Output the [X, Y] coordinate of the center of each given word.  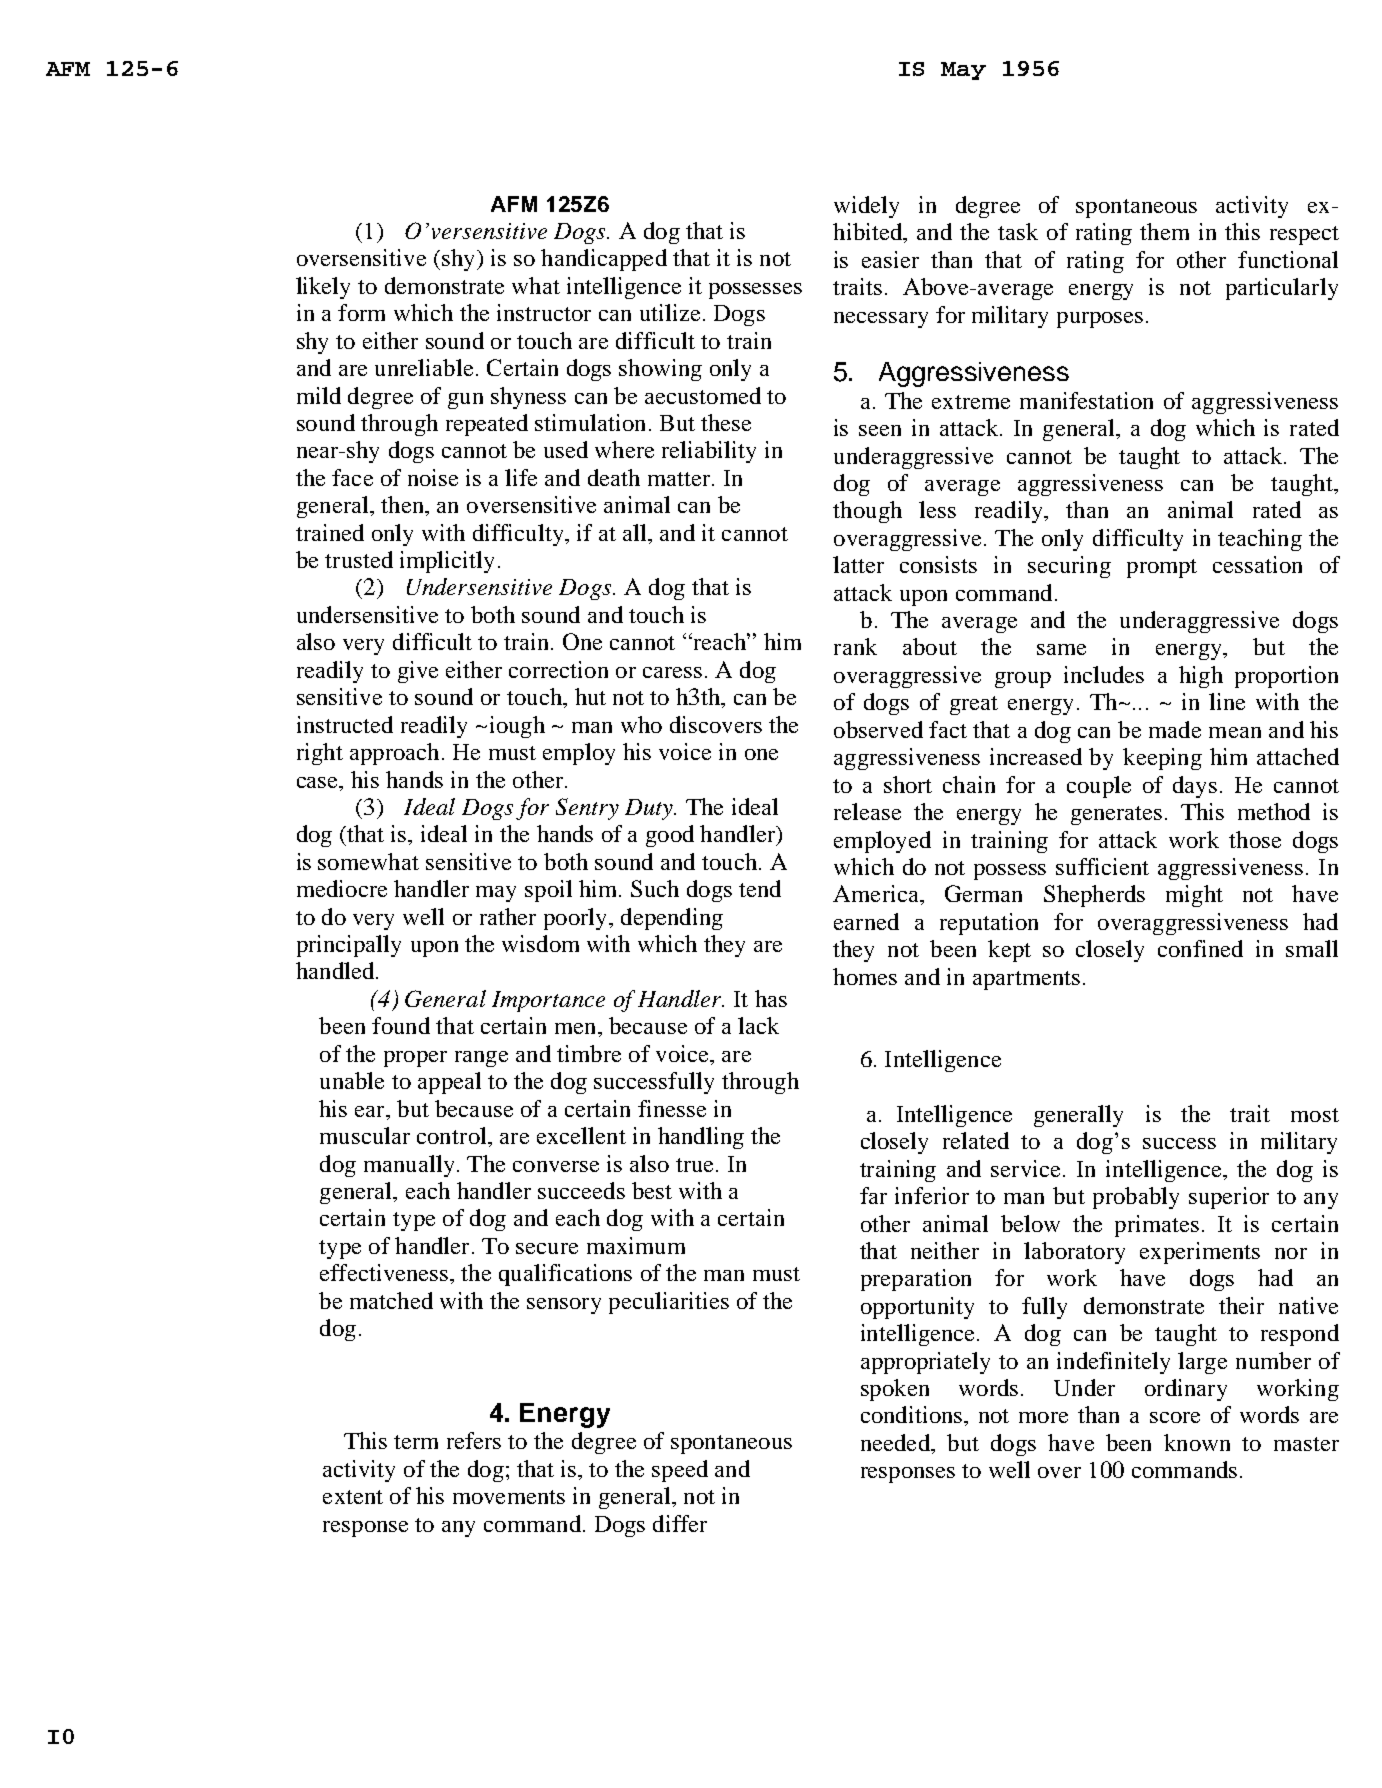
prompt [1162, 568]
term [416, 1442]
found [401, 1025]
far [873, 1195]
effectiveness [384, 1272]
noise [433, 477]
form [361, 312]
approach [394, 754]
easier [890, 259]
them [1164, 231]
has [771, 998]
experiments [1200, 1253]
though [867, 512]
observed [878, 729]
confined [1200, 948]
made [1175, 729]
